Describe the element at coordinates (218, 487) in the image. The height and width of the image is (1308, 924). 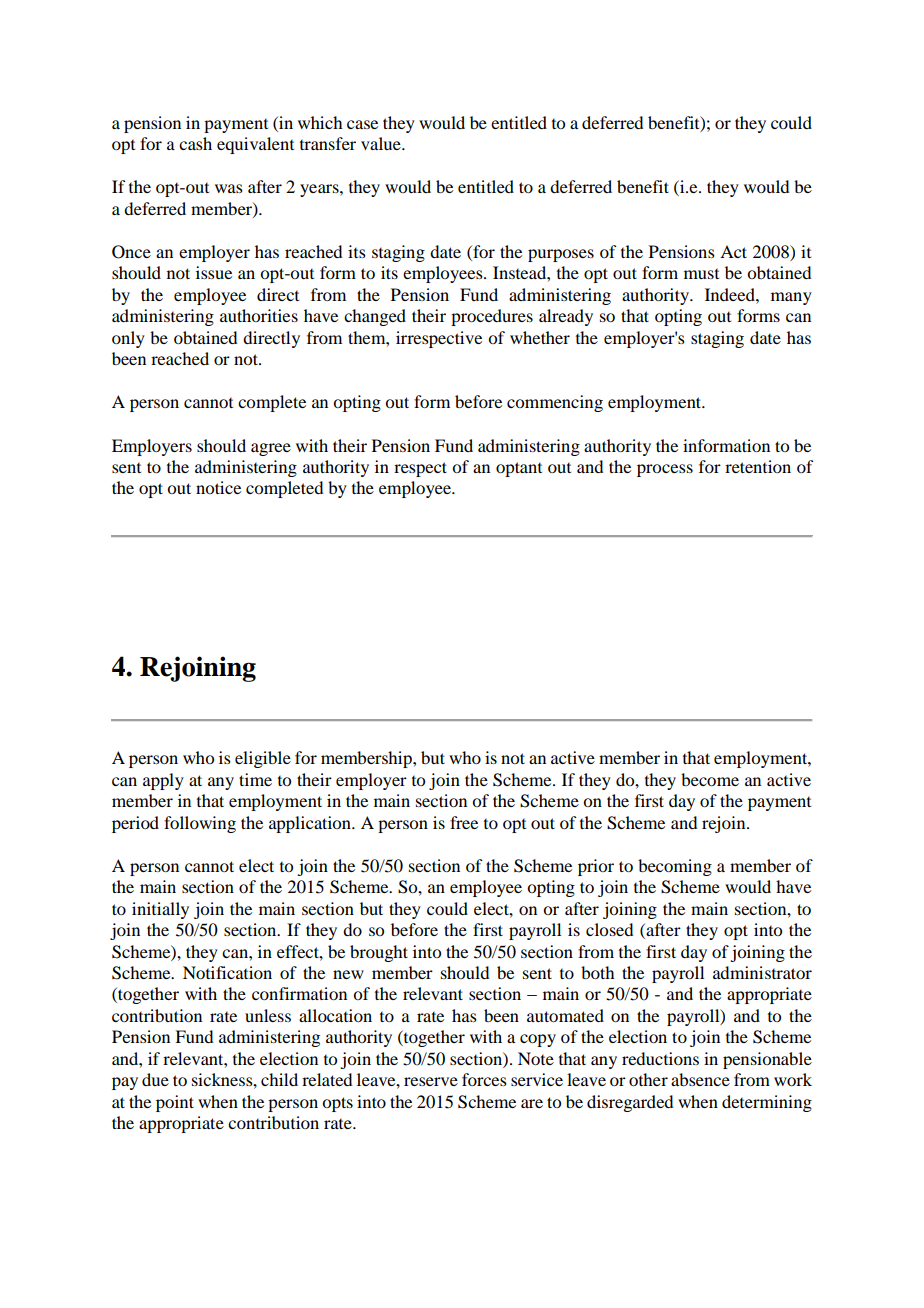
I see `notice` at that location.
